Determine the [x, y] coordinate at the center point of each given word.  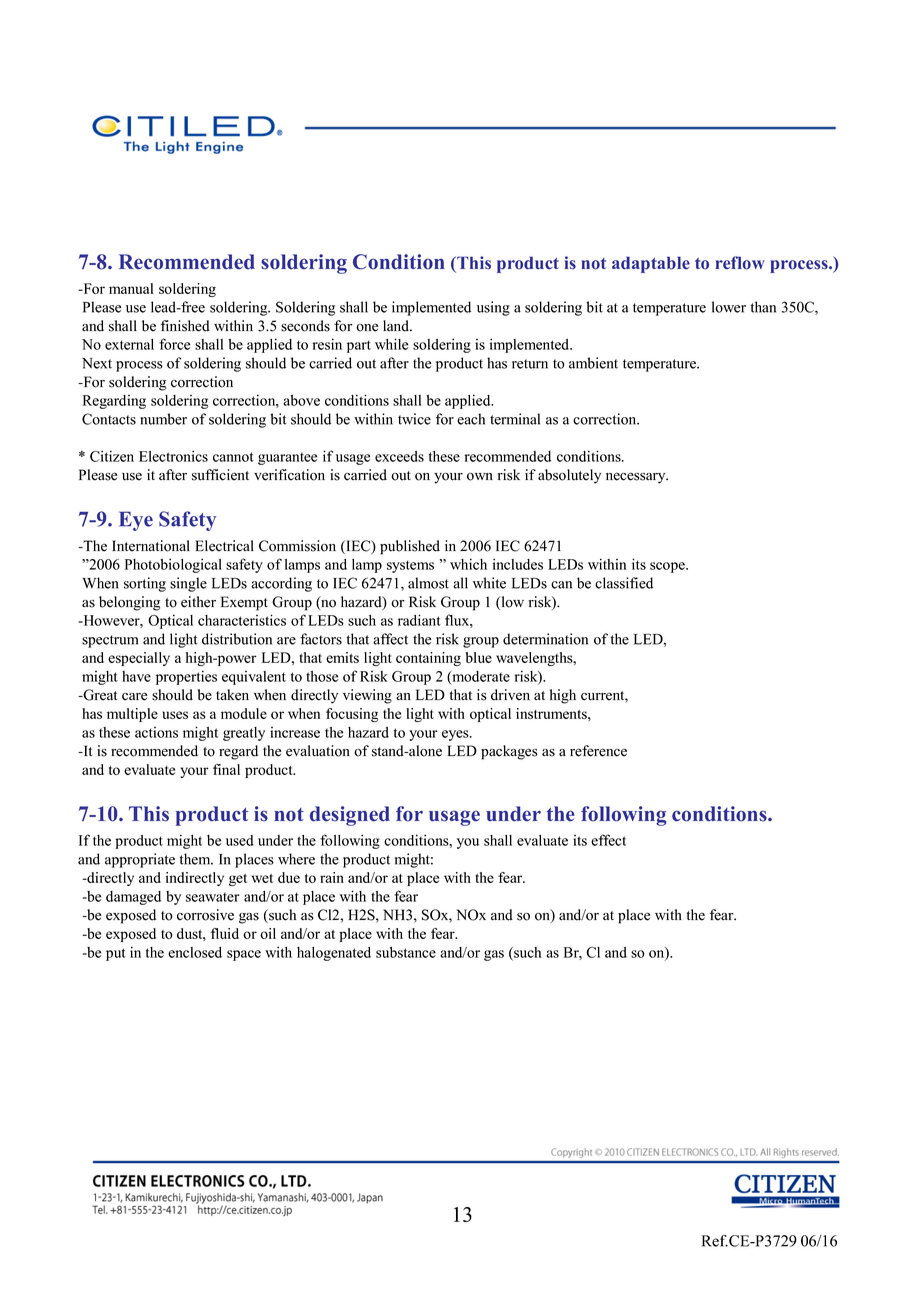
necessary [637, 478]
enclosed [195, 952]
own [480, 477]
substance [406, 952]
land [397, 326]
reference [598, 751]
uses [175, 715]
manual [131, 288]
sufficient [220, 475]
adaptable [651, 264]
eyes [456, 735]
